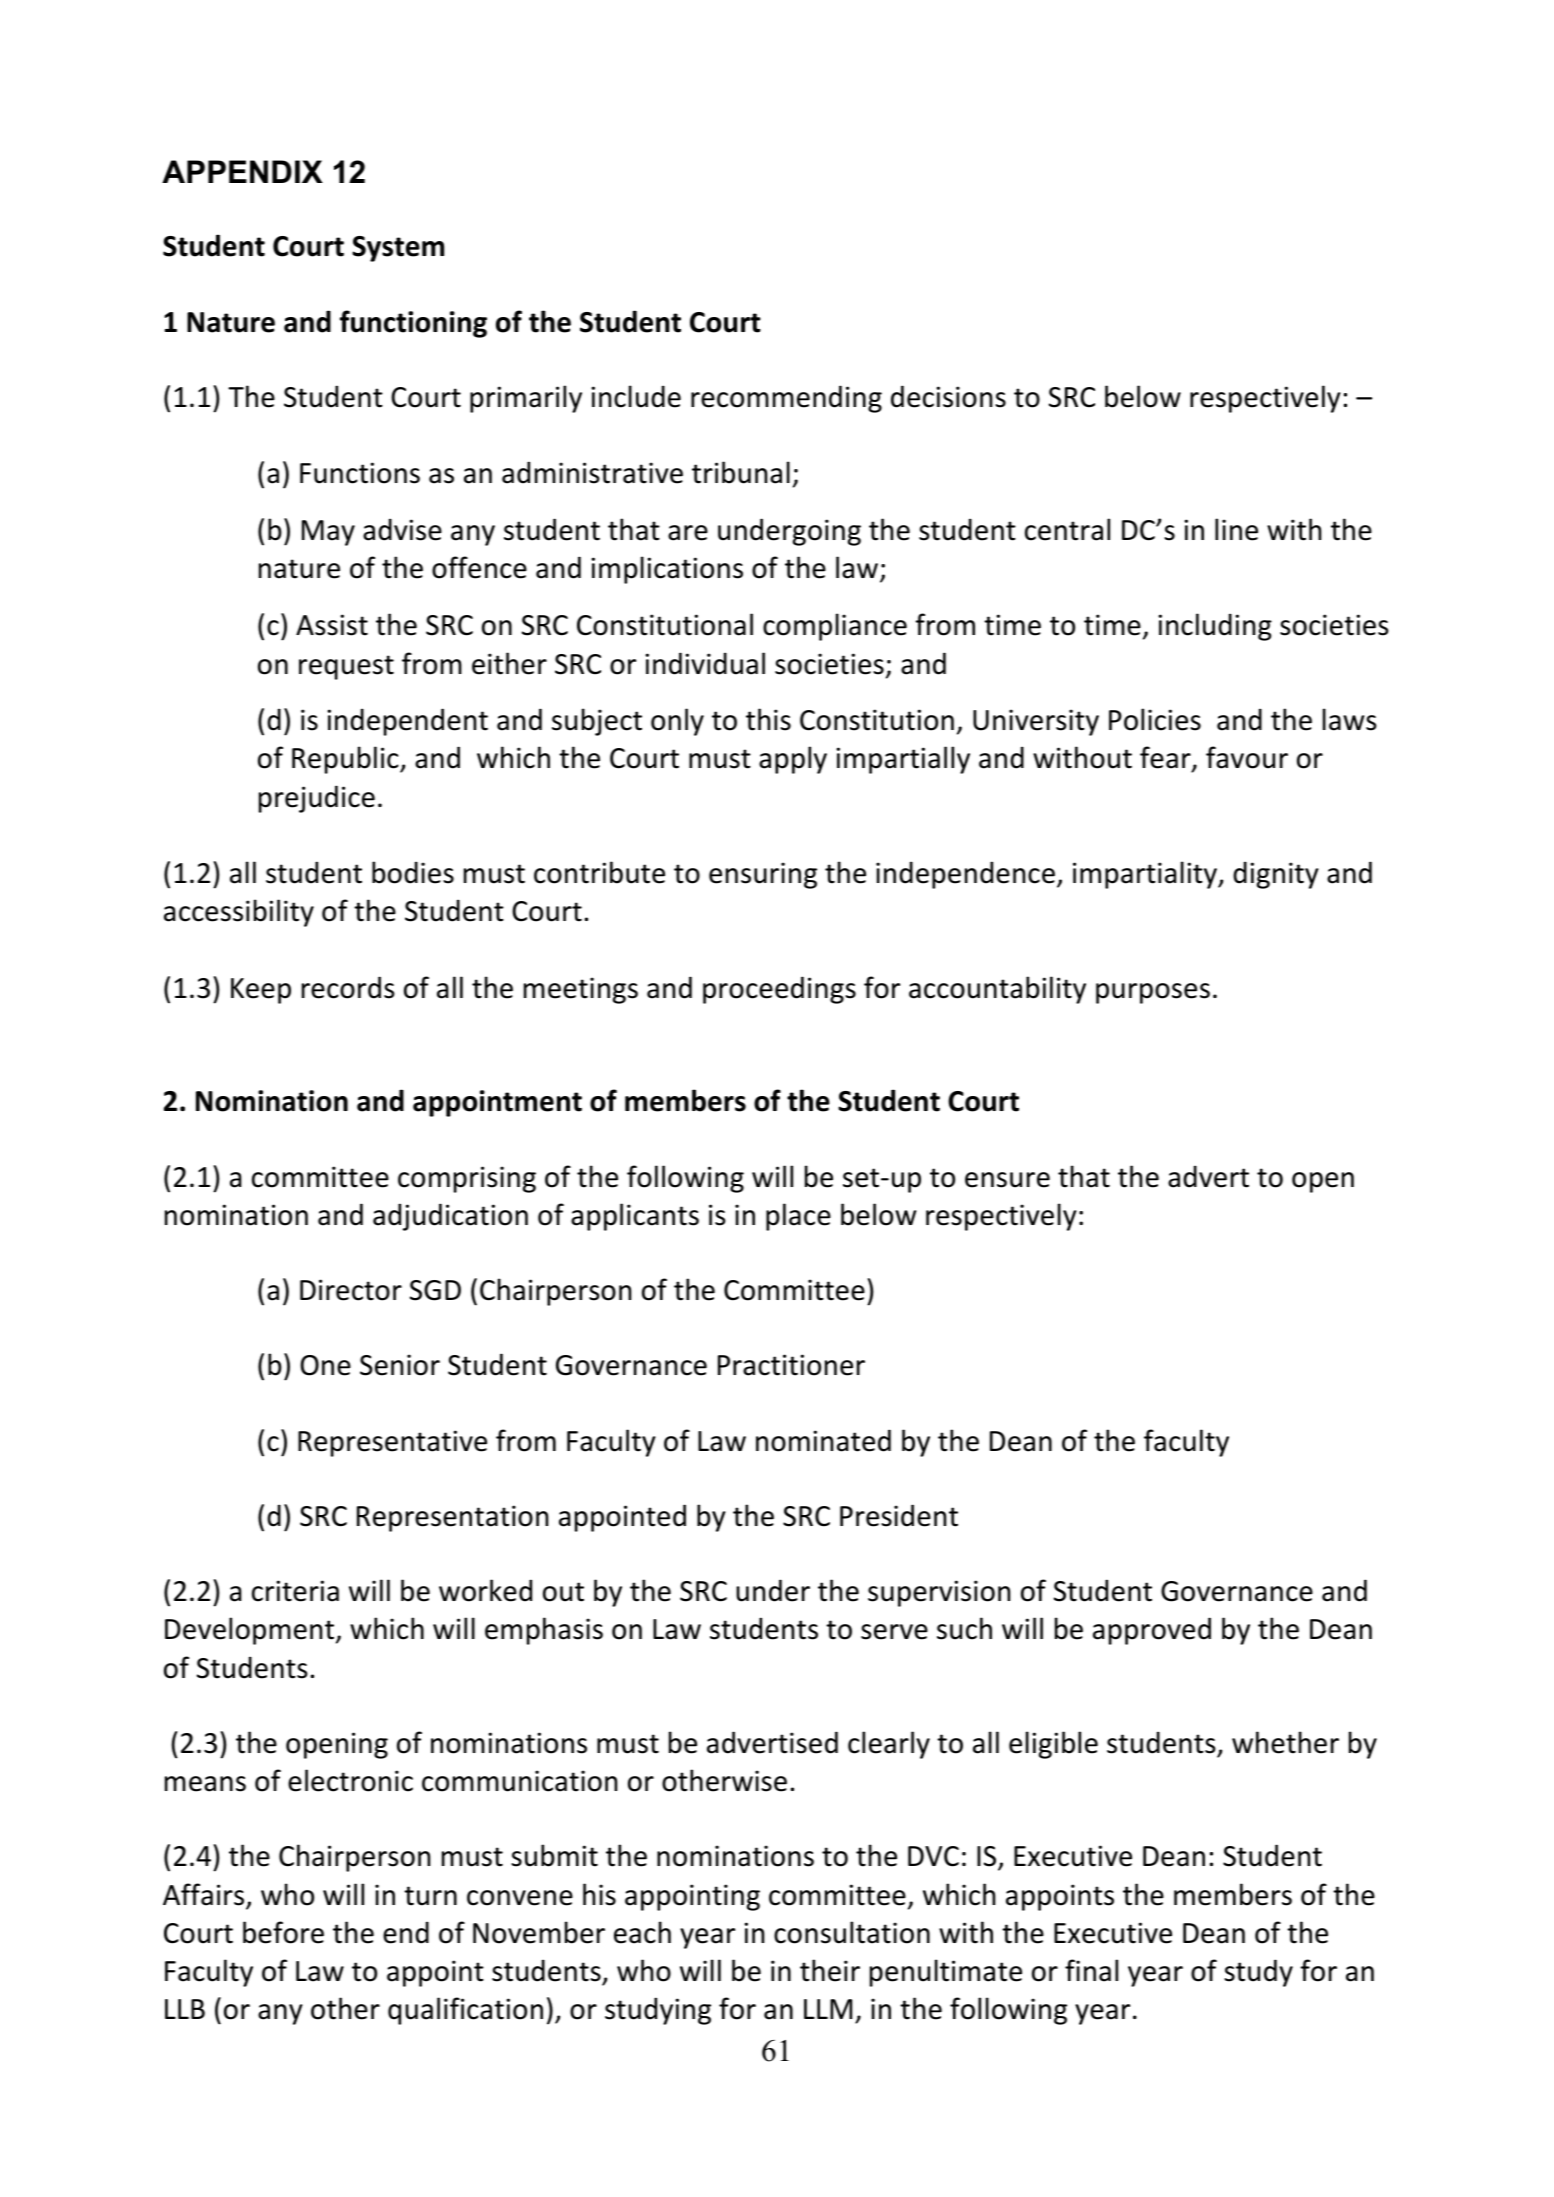  I want to click on proceedings, so click(779, 990).
